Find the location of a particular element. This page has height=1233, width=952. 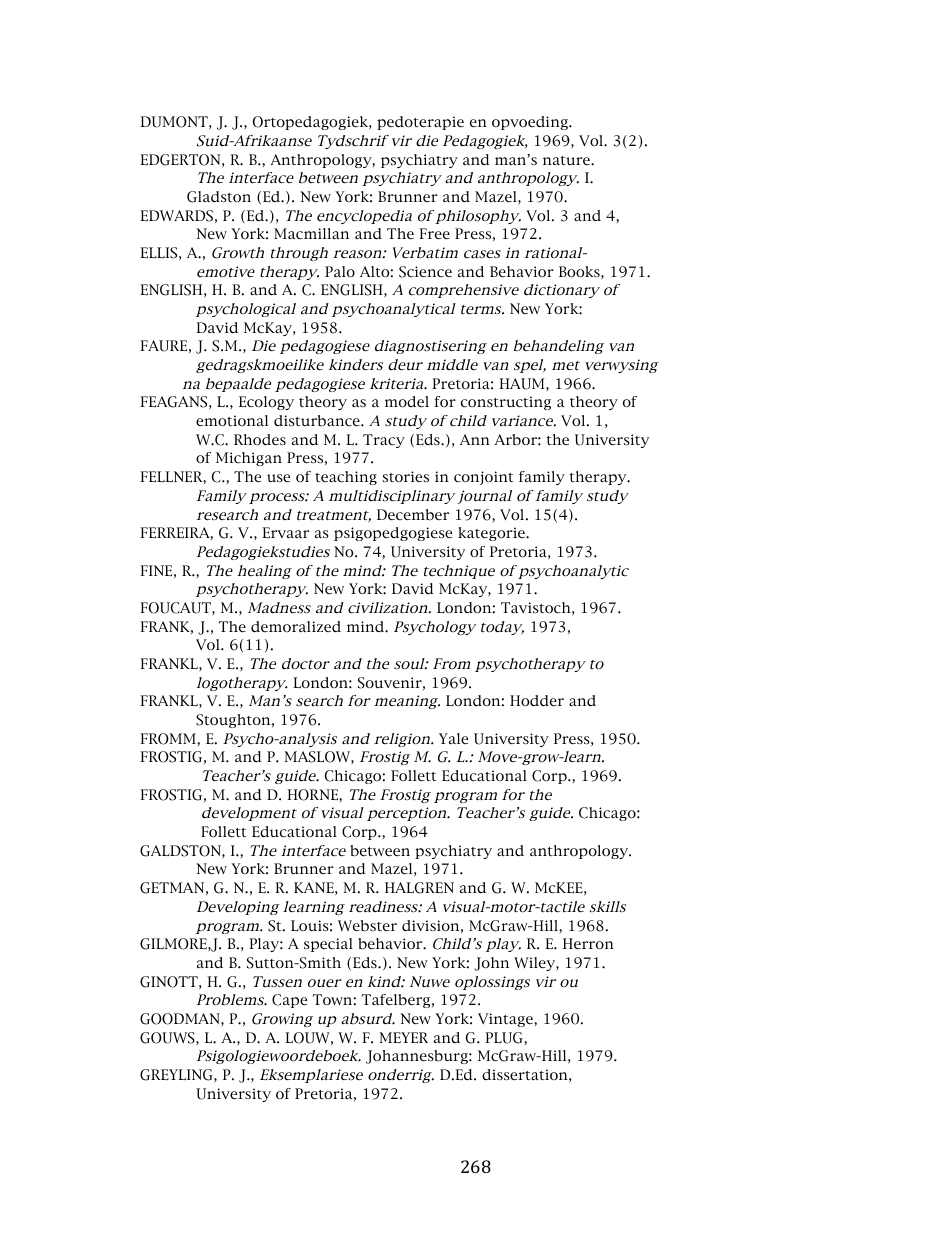

nature is located at coordinates (567, 160).
